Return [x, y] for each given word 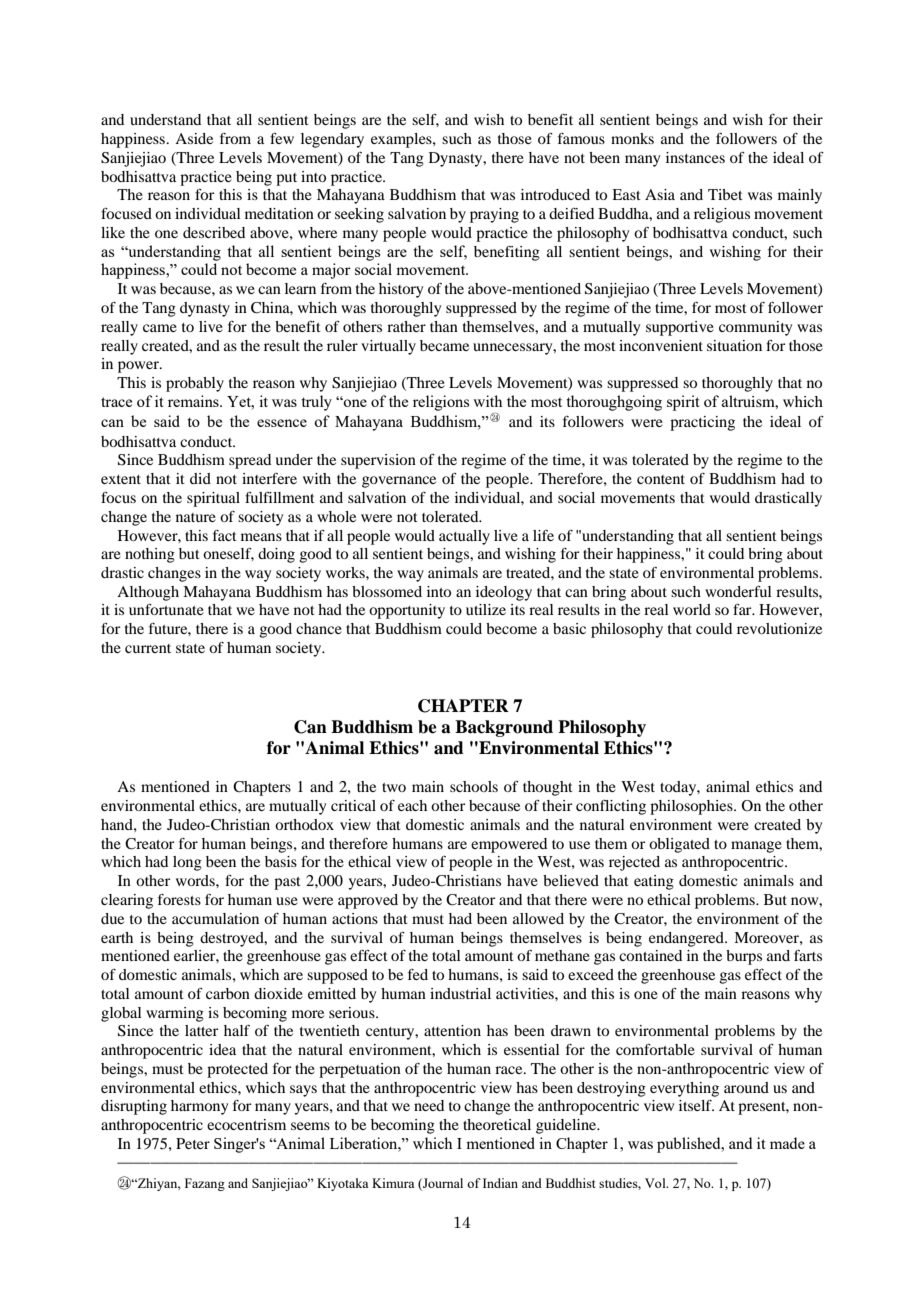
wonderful [738, 591]
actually [464, 537]
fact [225, 535]
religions [441, 403]
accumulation [215, 918]
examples [402, 140]
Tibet [725, 194]
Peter [193, 1143]
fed [418, 974]
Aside [194, 138]
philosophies [692, 807]
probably [195, 384]
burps [744, 957]
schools [474, 786]
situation [734, 345]
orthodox [304, 824]
